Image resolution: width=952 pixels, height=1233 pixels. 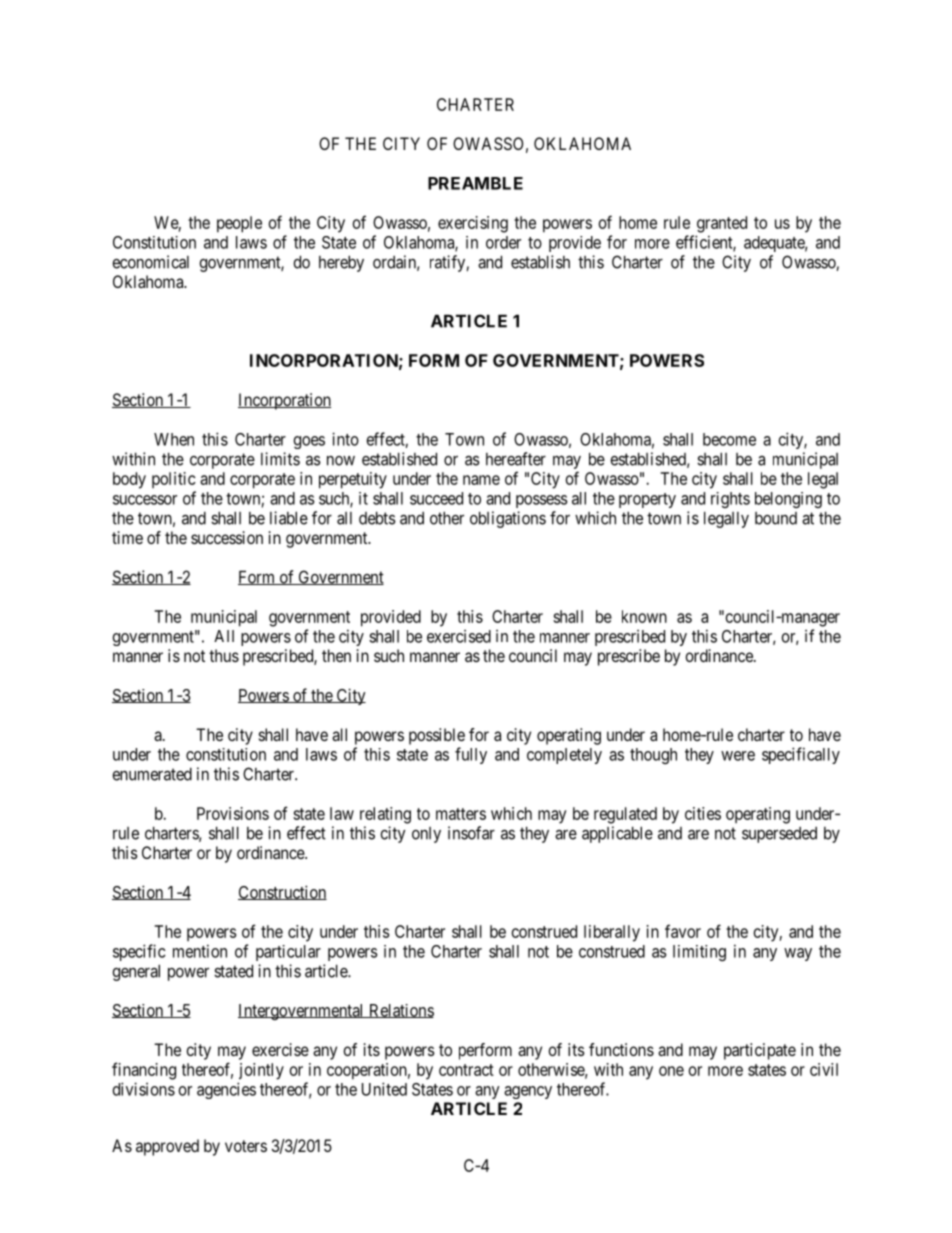 What do you see at coordinates (644, 616) in the page?
I see `known` at bounding box center [644, 616].
